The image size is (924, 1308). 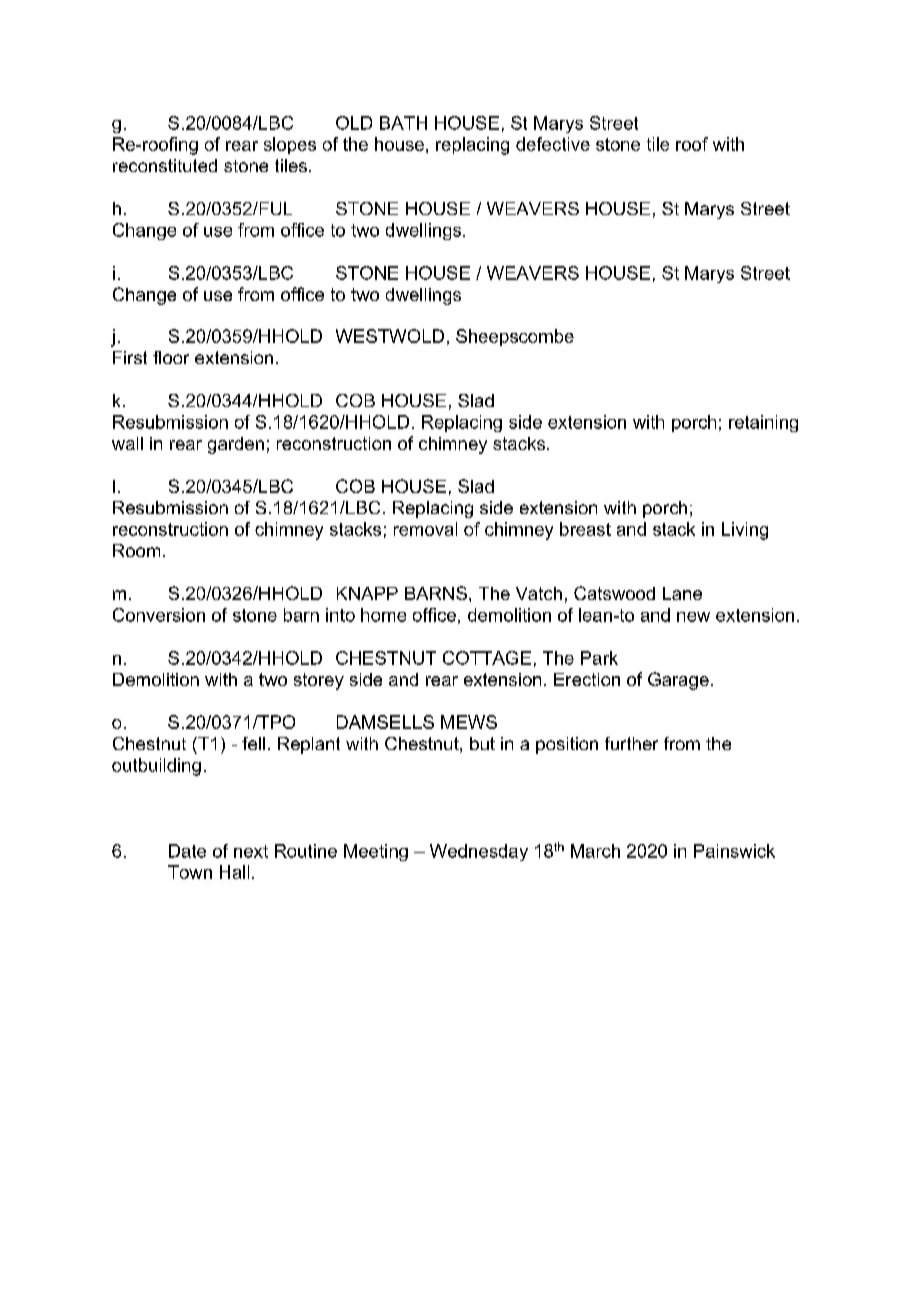 I want to click on reconstituted, so click(x=165, y=165).
